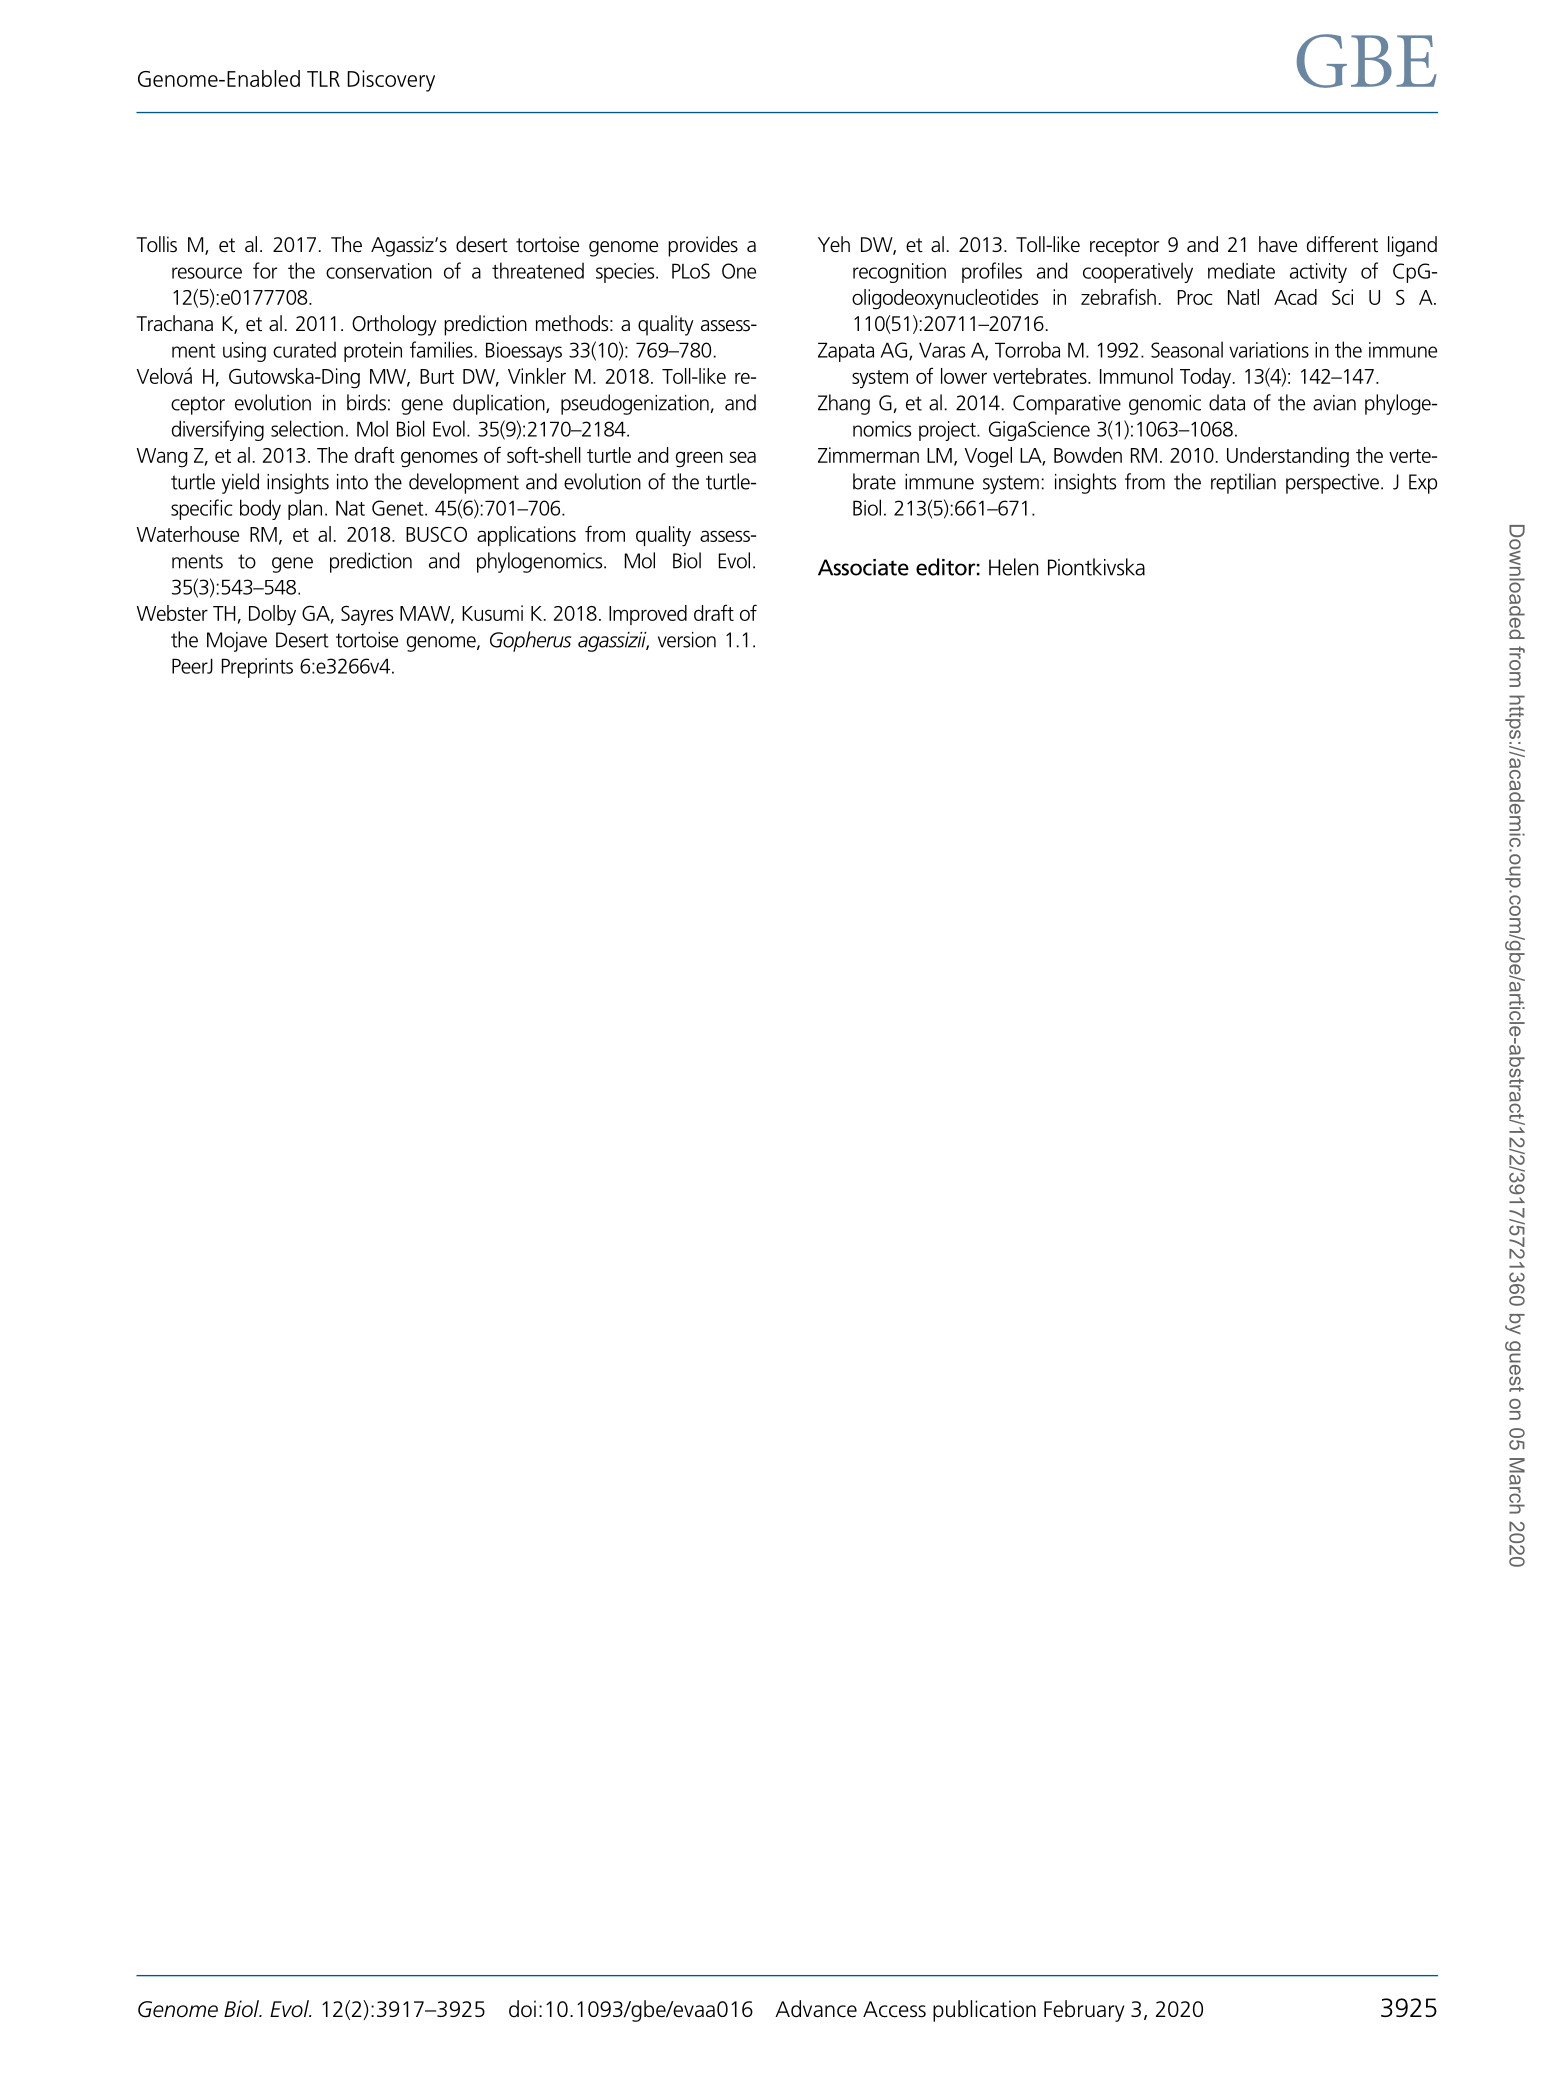  Describe the element at coordinates (687, 640) in the screenshot. I see `version` at that location.
